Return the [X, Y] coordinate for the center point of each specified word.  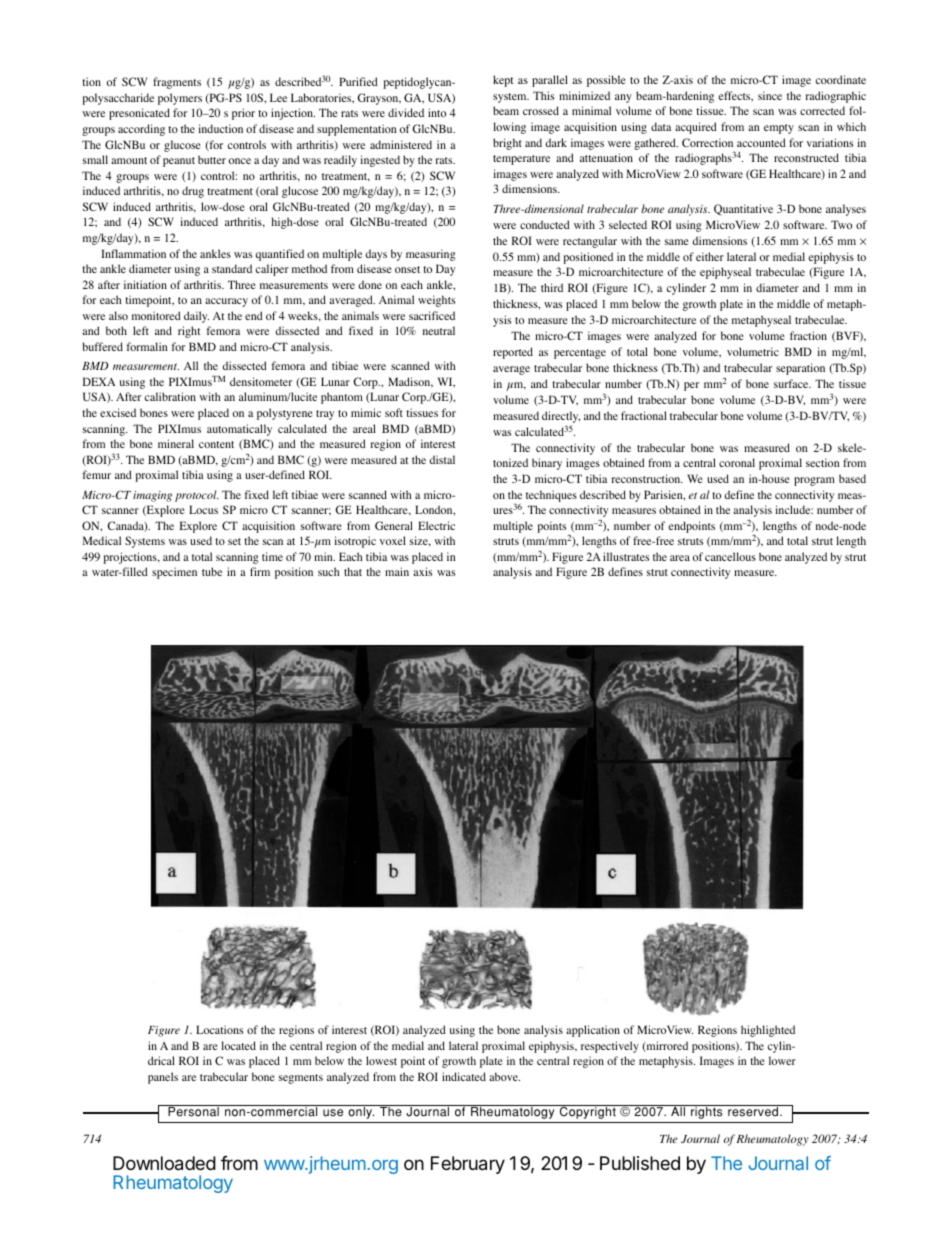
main [397, 571]
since [770, 95]
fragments [177, 83]
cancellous [730, 556]
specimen [174, 573]
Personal [193, 1111]
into [437, 112]
